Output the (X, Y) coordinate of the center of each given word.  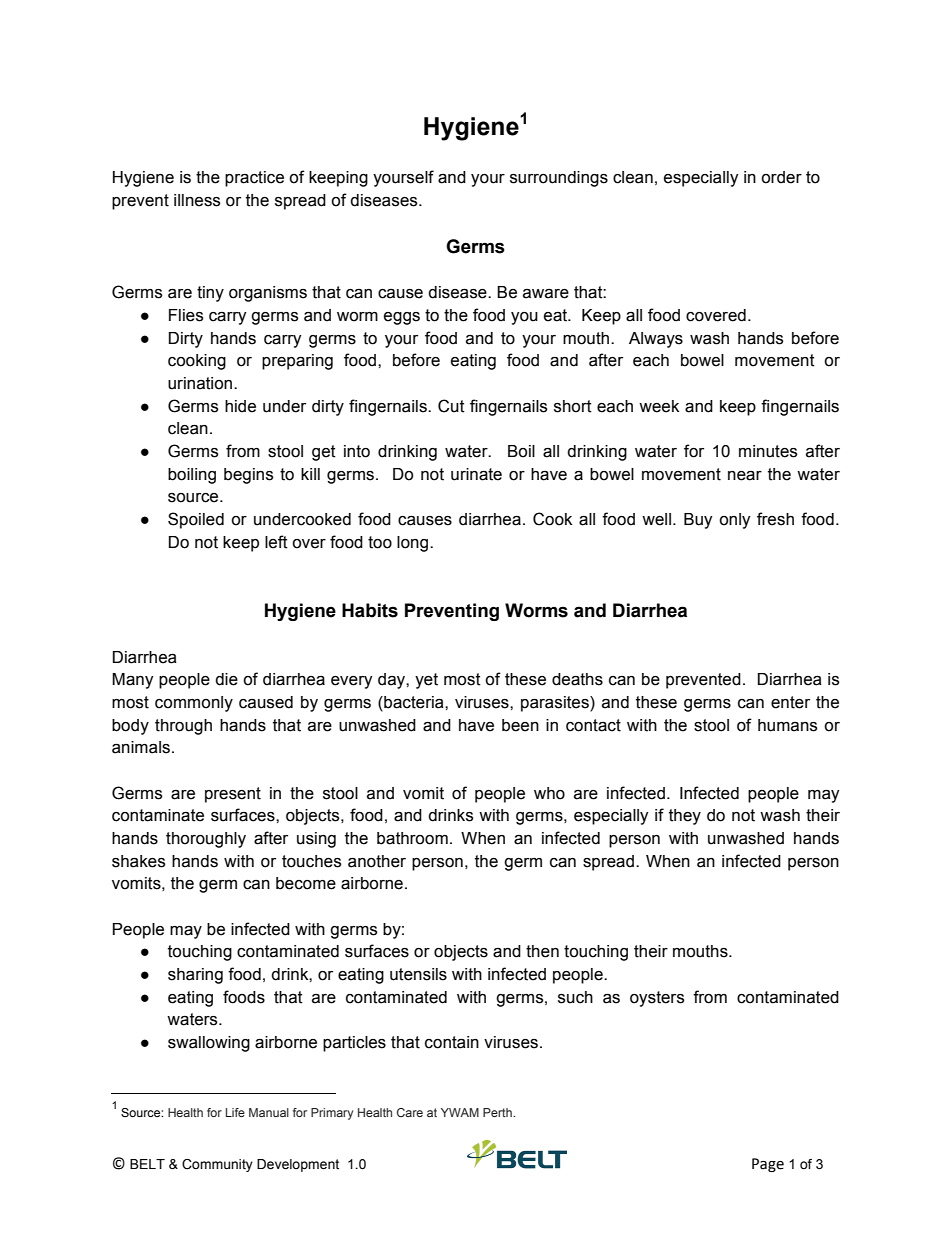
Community (217, 1165)
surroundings (559, 179)
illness (197, 200)
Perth (498, 1112)
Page (768, 1165)
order (781, 177)
